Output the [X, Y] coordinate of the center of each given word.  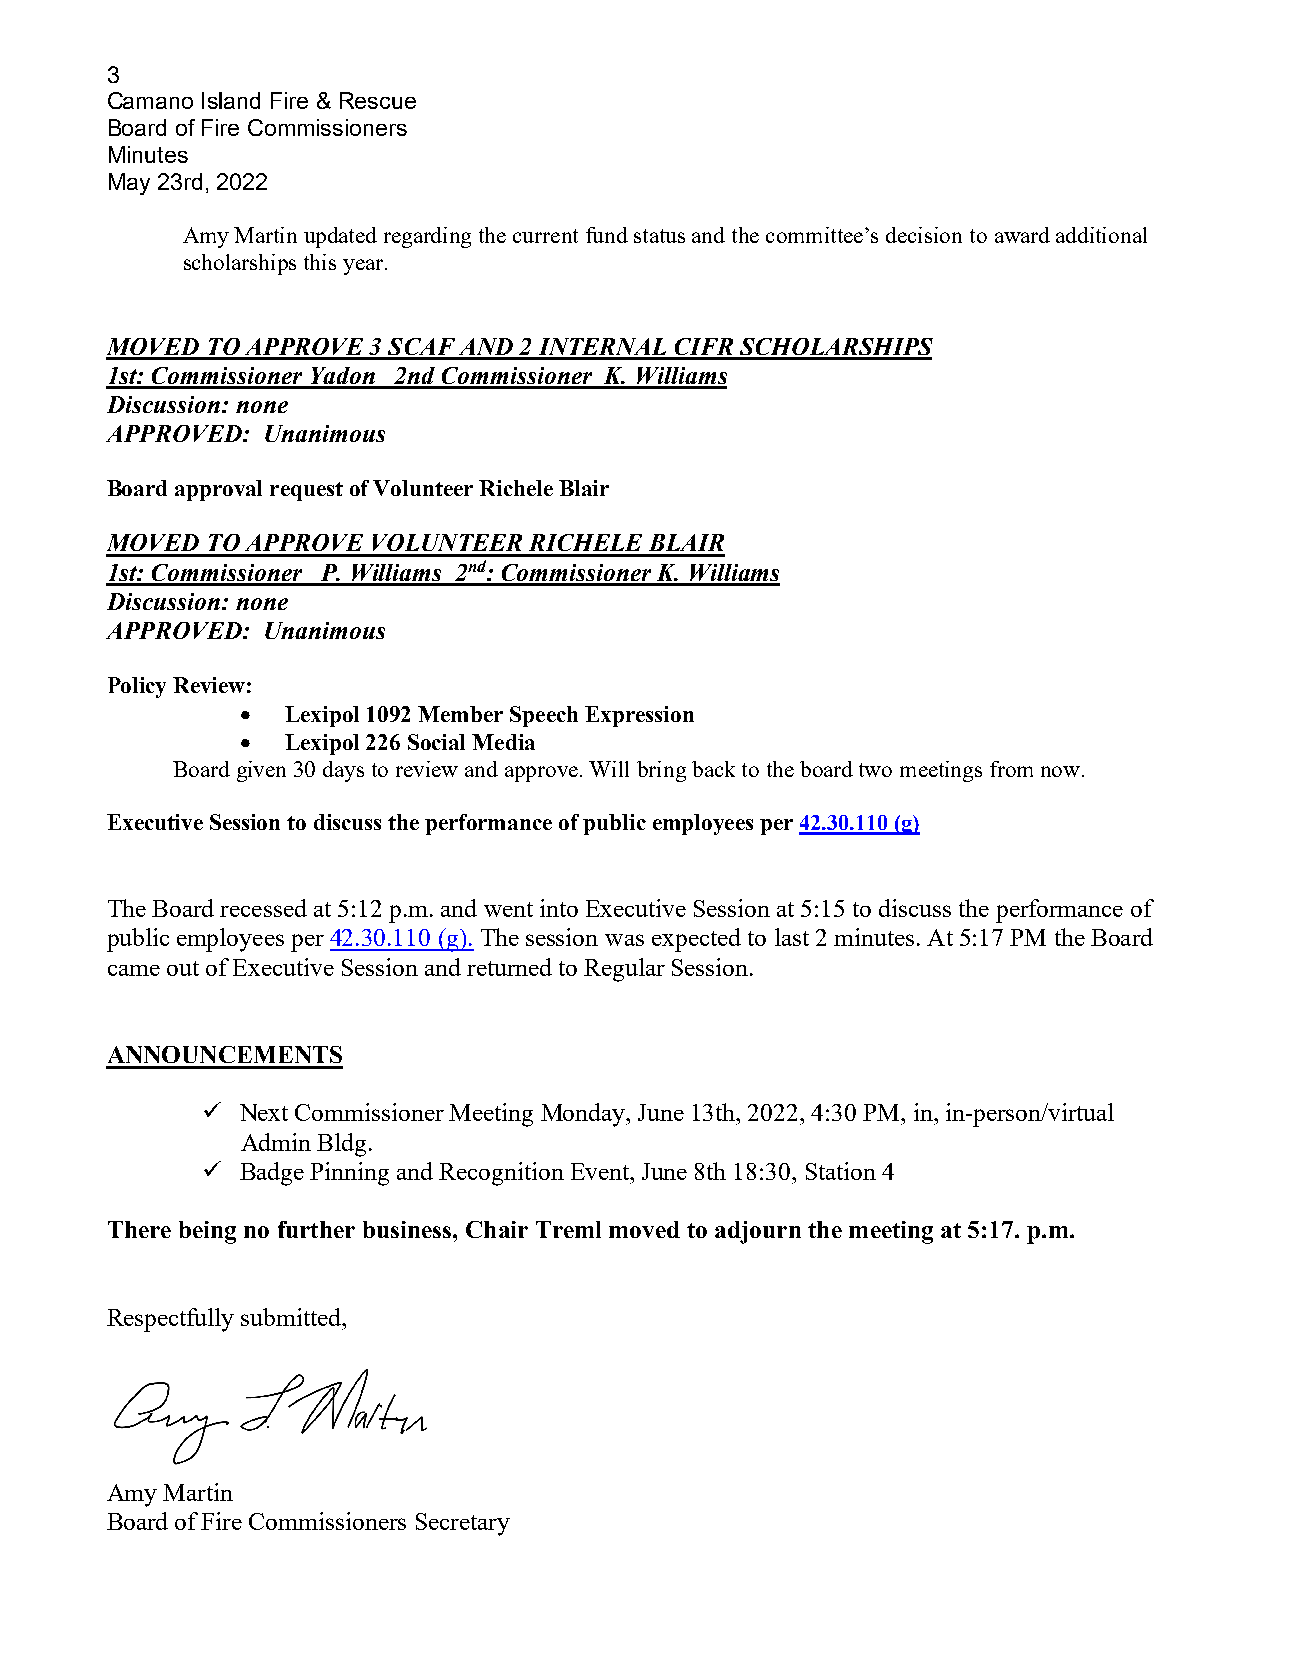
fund [607, 235]
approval [218, 490]
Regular [624, 970]
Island [231, 100]
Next [264, 1112]
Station [841, 1171]
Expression [639, 716]
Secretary [463, 1524]
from [1011, 769]
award [1022, 235]
